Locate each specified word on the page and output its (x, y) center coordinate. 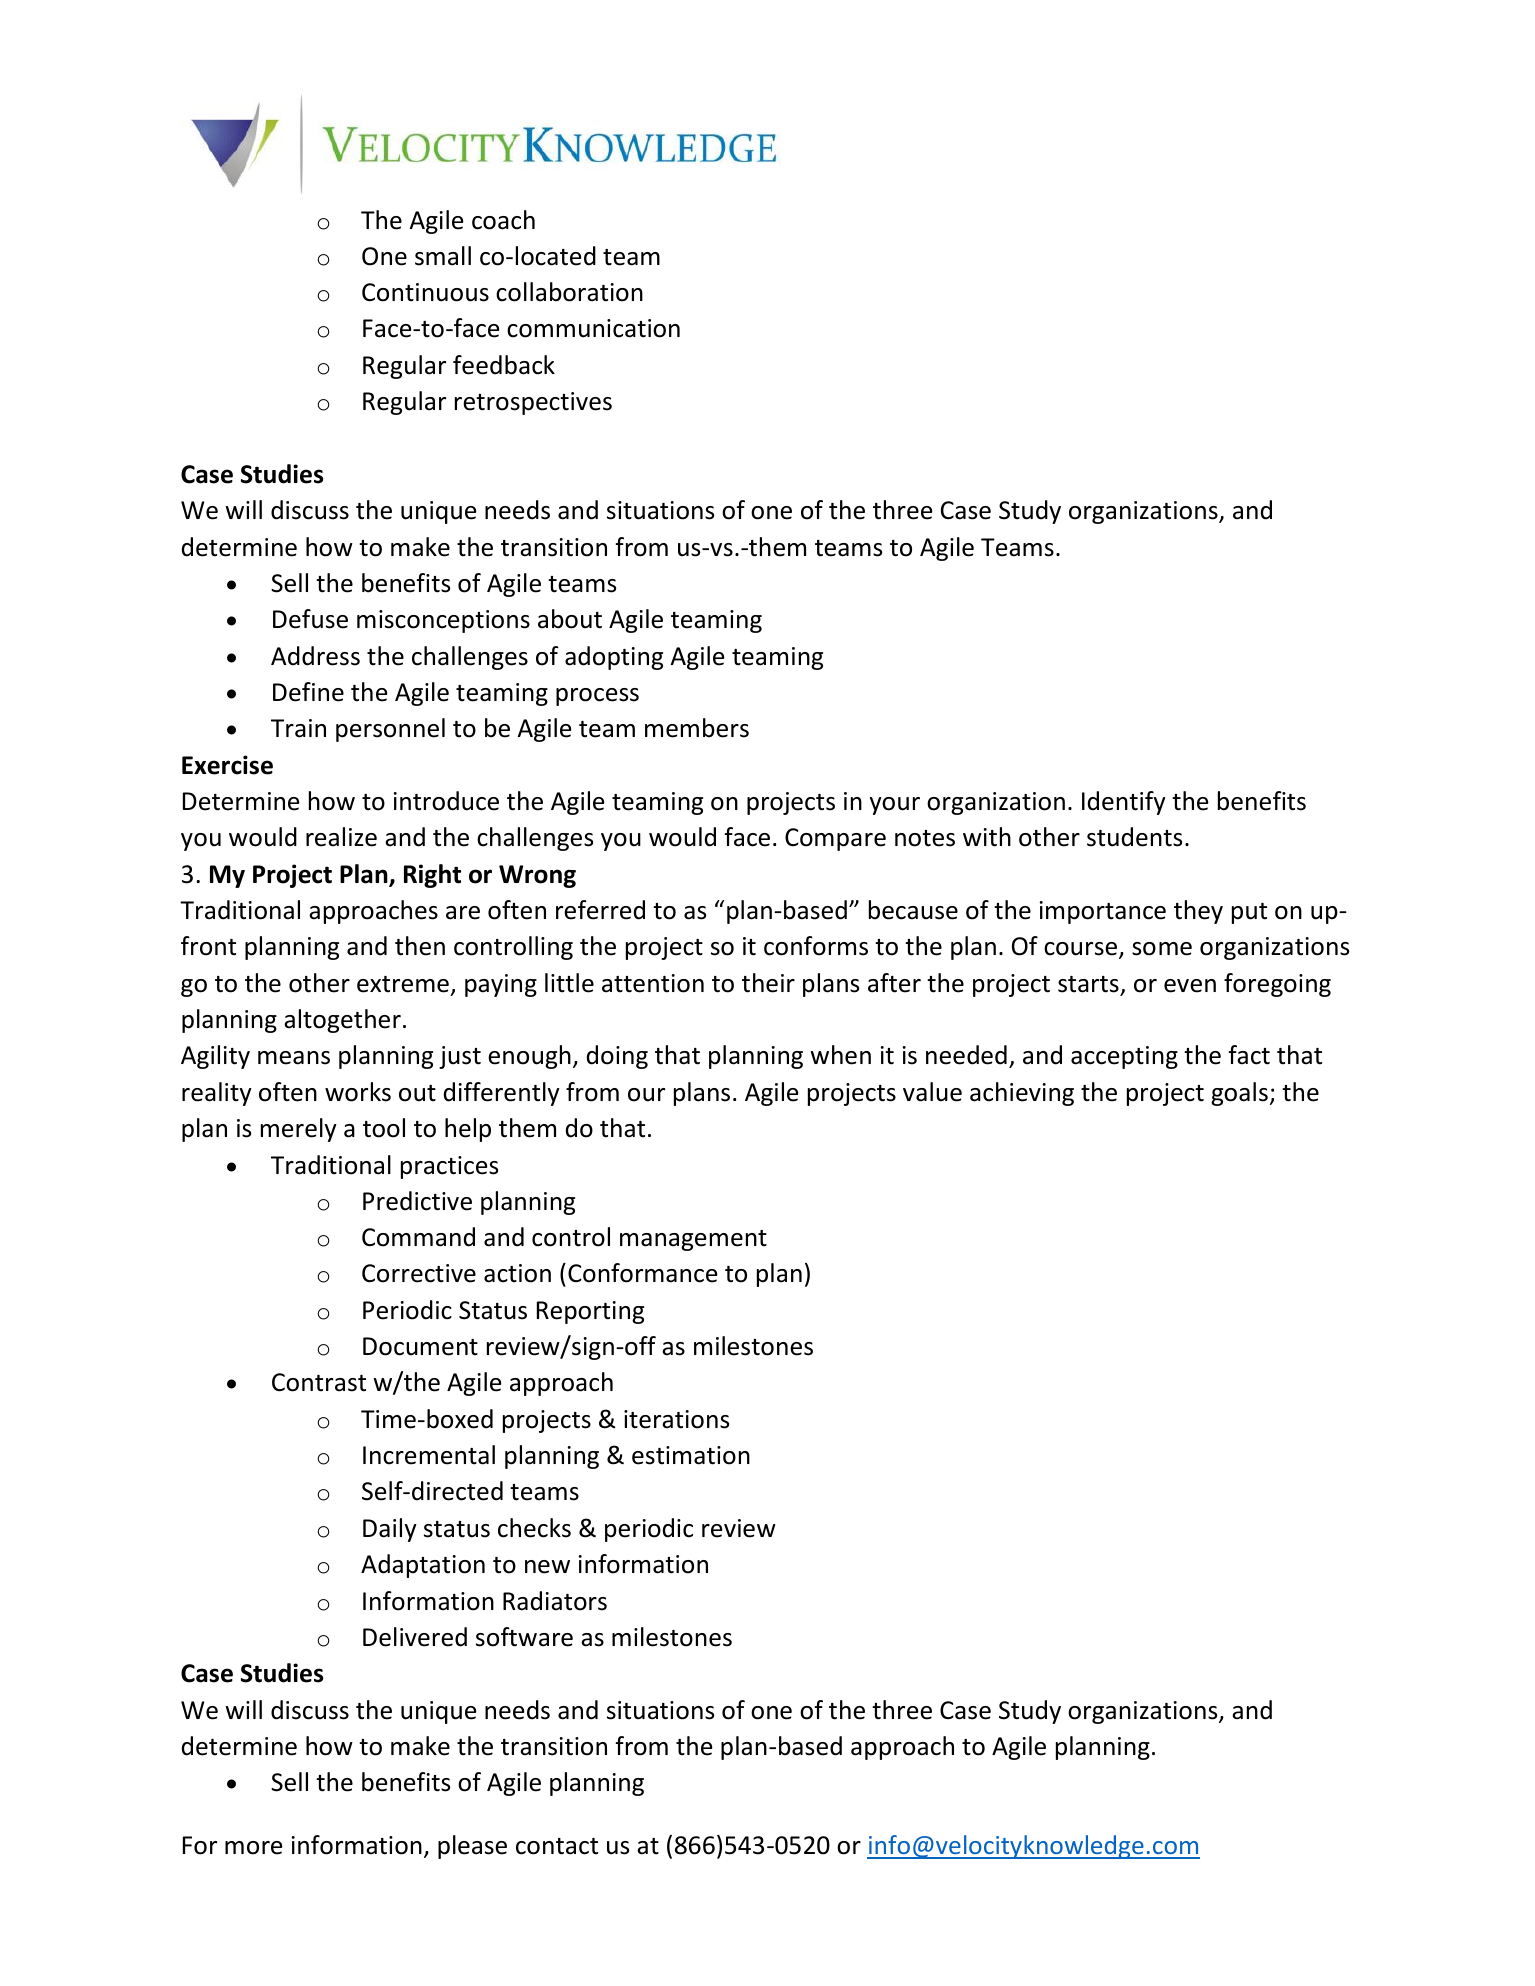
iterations (676, 1419)
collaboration (569, 292)
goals (1239, 1094)
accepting (1124, 1057)
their (768, 983)
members (697, 728)
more (253, 1848)
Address (315, 656)
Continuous (425, 292)
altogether (342, 1021)
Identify (1124, 803)
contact (557, 1846)
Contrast (319, 1382)
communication (593, 328)
